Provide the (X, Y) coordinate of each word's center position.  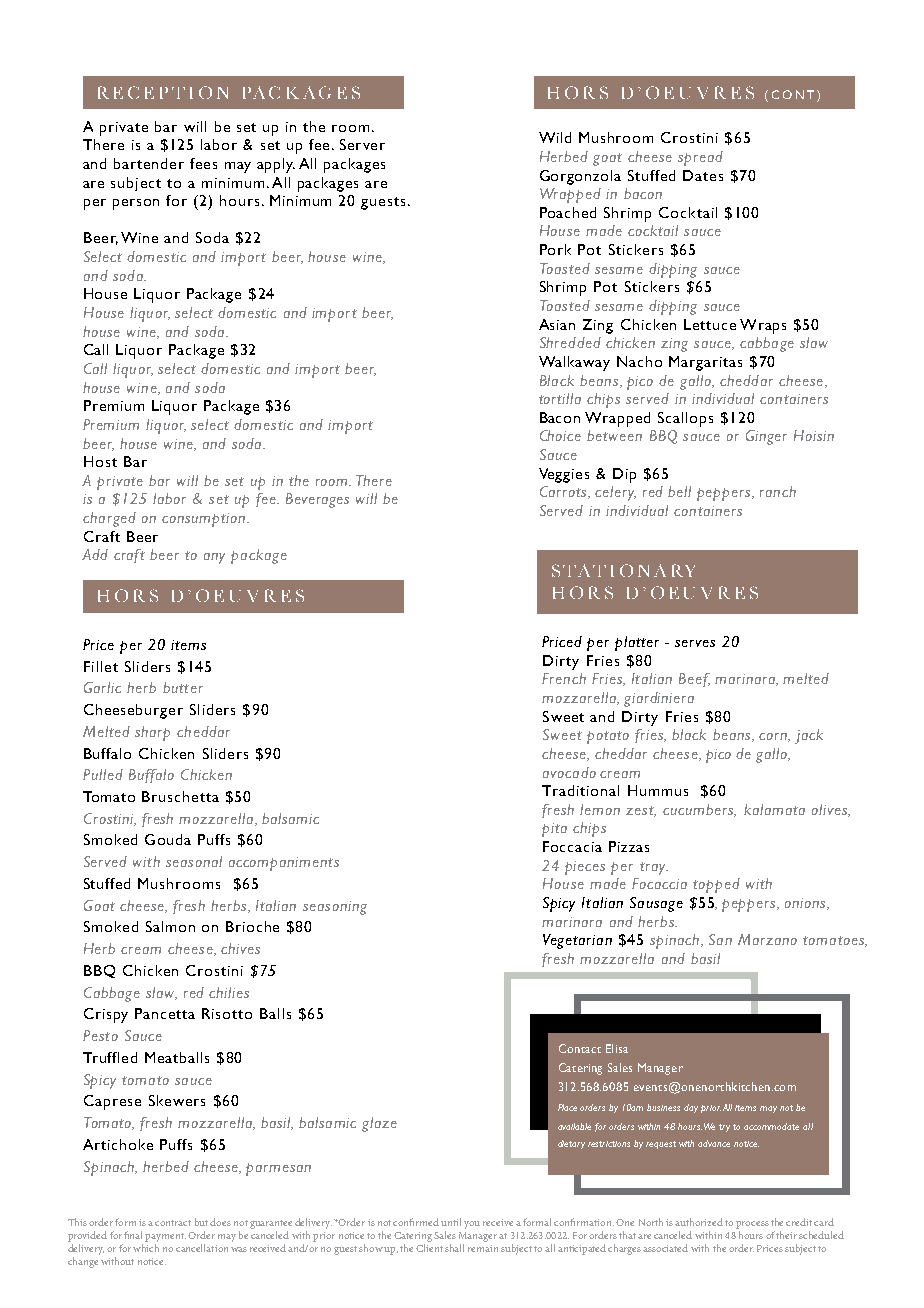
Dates (703, 175)
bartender (149, 163)
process (752, 1225)
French (564, 678)
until (451, 1222)
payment (165, 1237)
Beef (694, 680)
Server (362, 144)
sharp (152, 733)
